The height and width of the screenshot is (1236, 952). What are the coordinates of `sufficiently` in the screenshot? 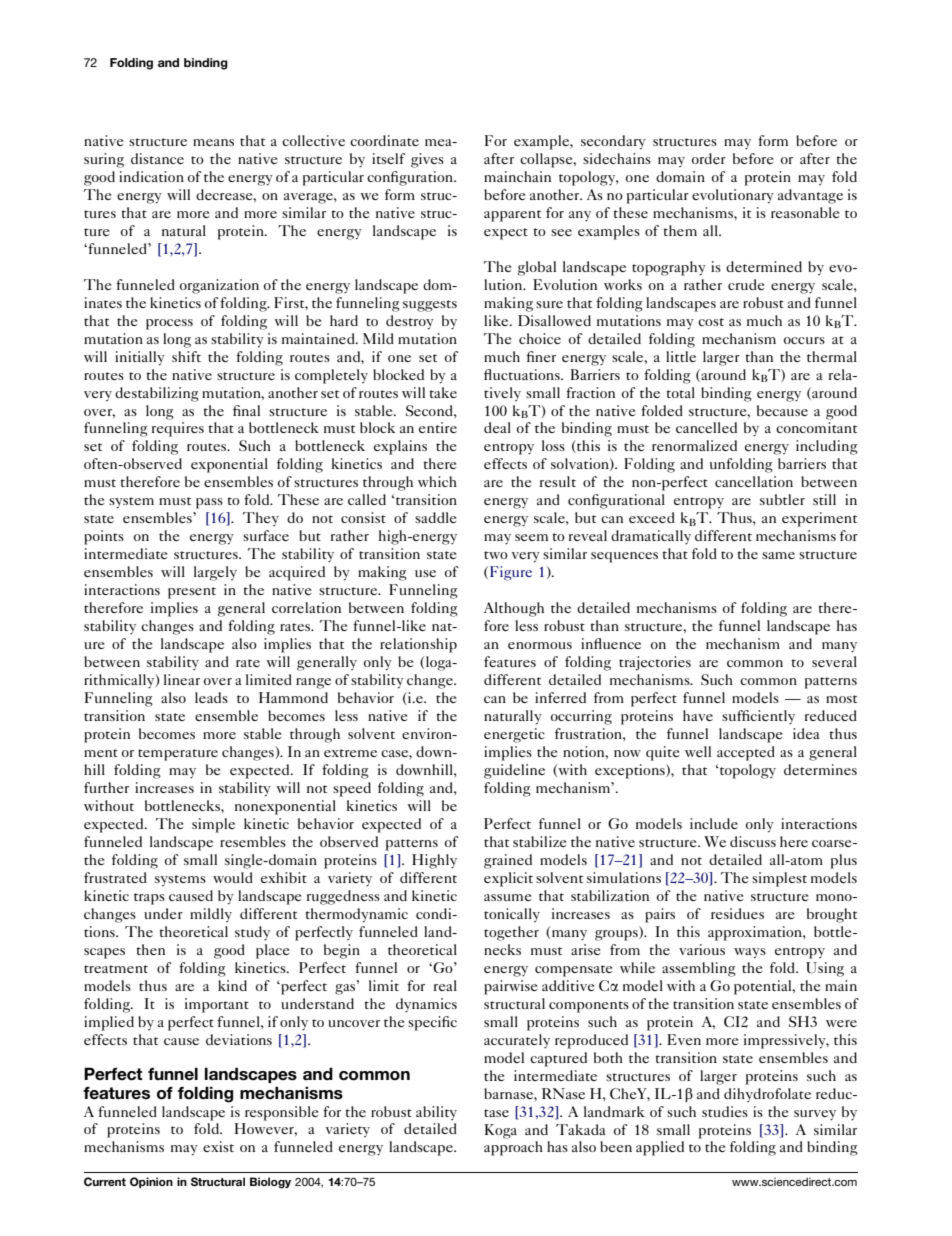 It's located at (758, 717).
